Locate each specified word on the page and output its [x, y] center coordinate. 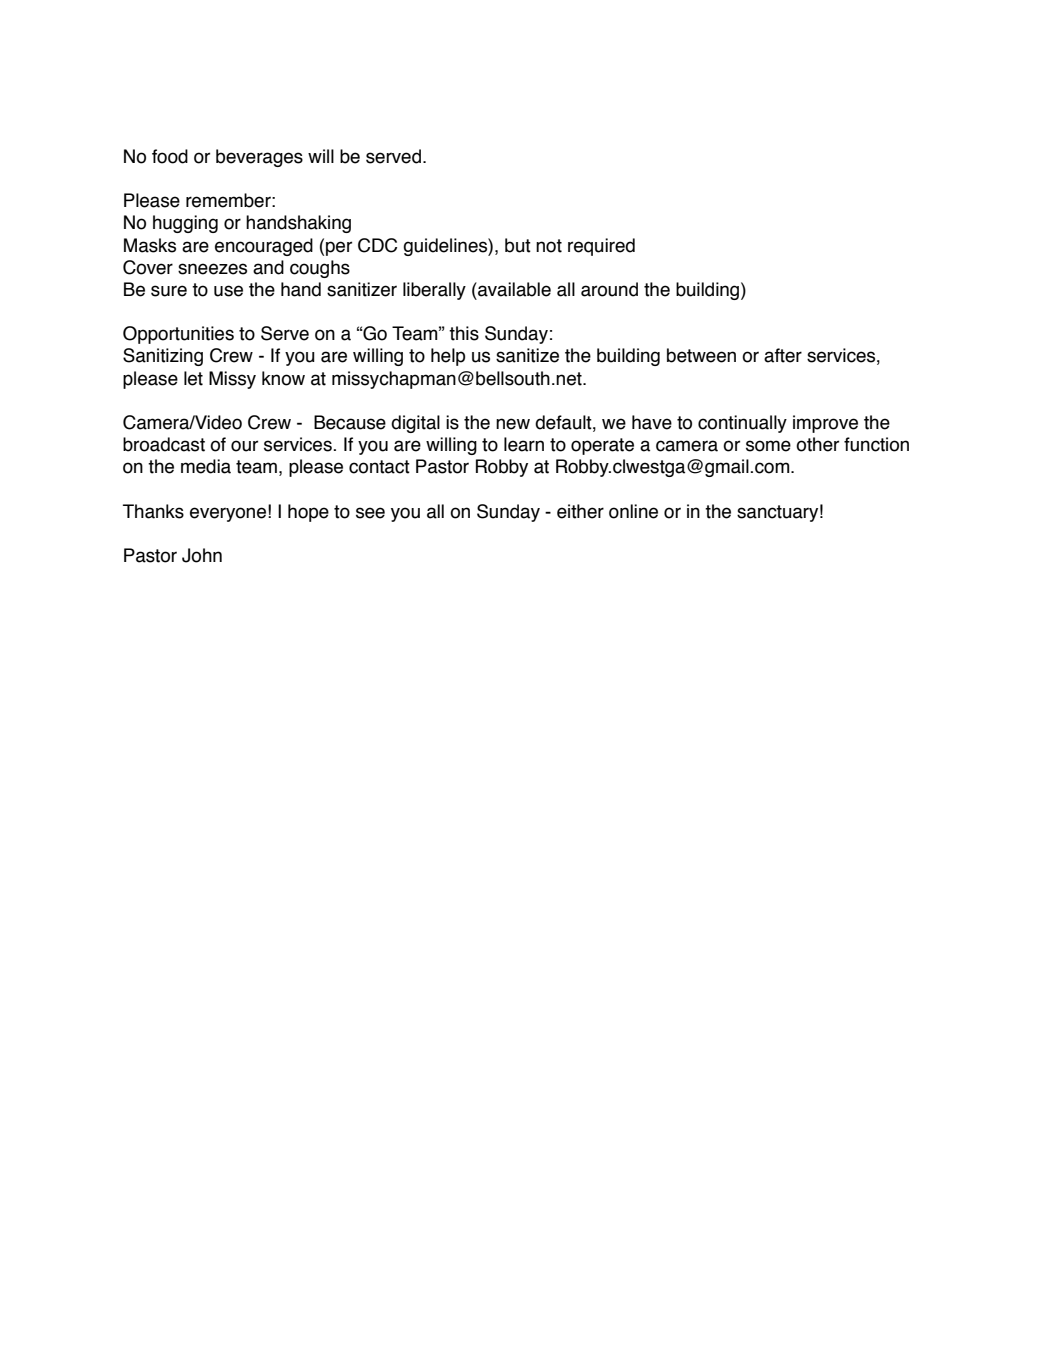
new [513, 424]
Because [350, 422]
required [601, 247]
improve [825, 424]
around [609, 289]
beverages [259, 158]
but [518, 245]
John [202, 555]
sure [169, 291]
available [513, 289]
